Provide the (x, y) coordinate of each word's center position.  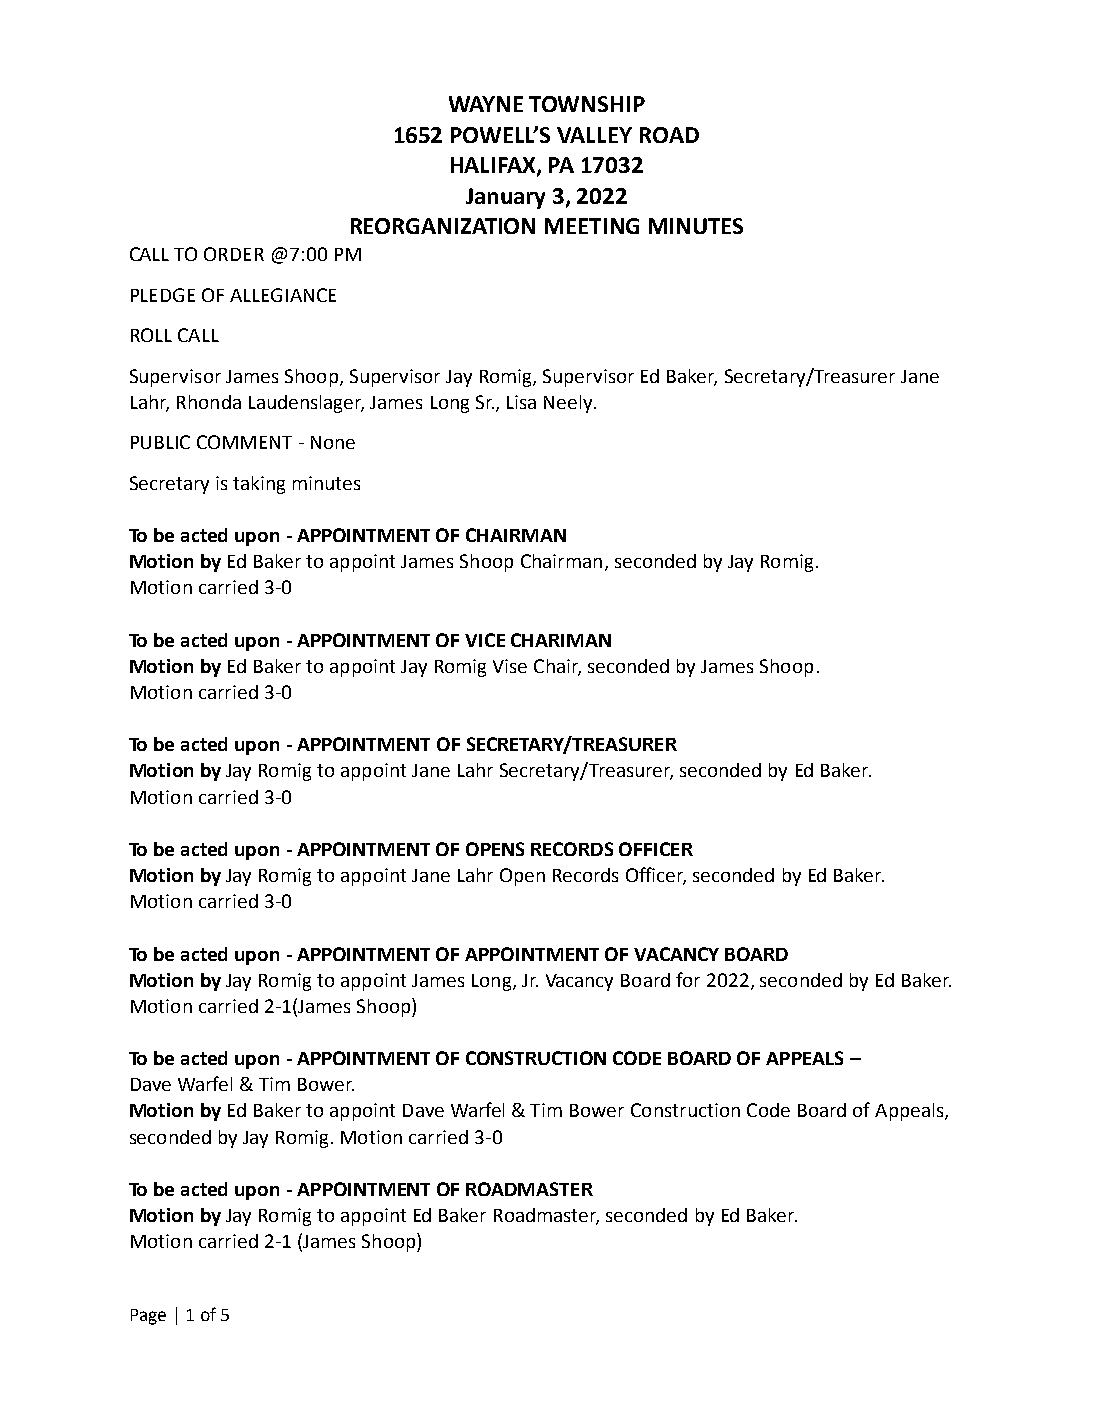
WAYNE (486, 104)
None (333, 442)
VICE (485, 640)
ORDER (234, 254)
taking (259, 485)
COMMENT (244, 442)
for (688, 979)
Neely (569, 404)
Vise (510, 666)
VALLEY (594, 135)
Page (148, 1317)
